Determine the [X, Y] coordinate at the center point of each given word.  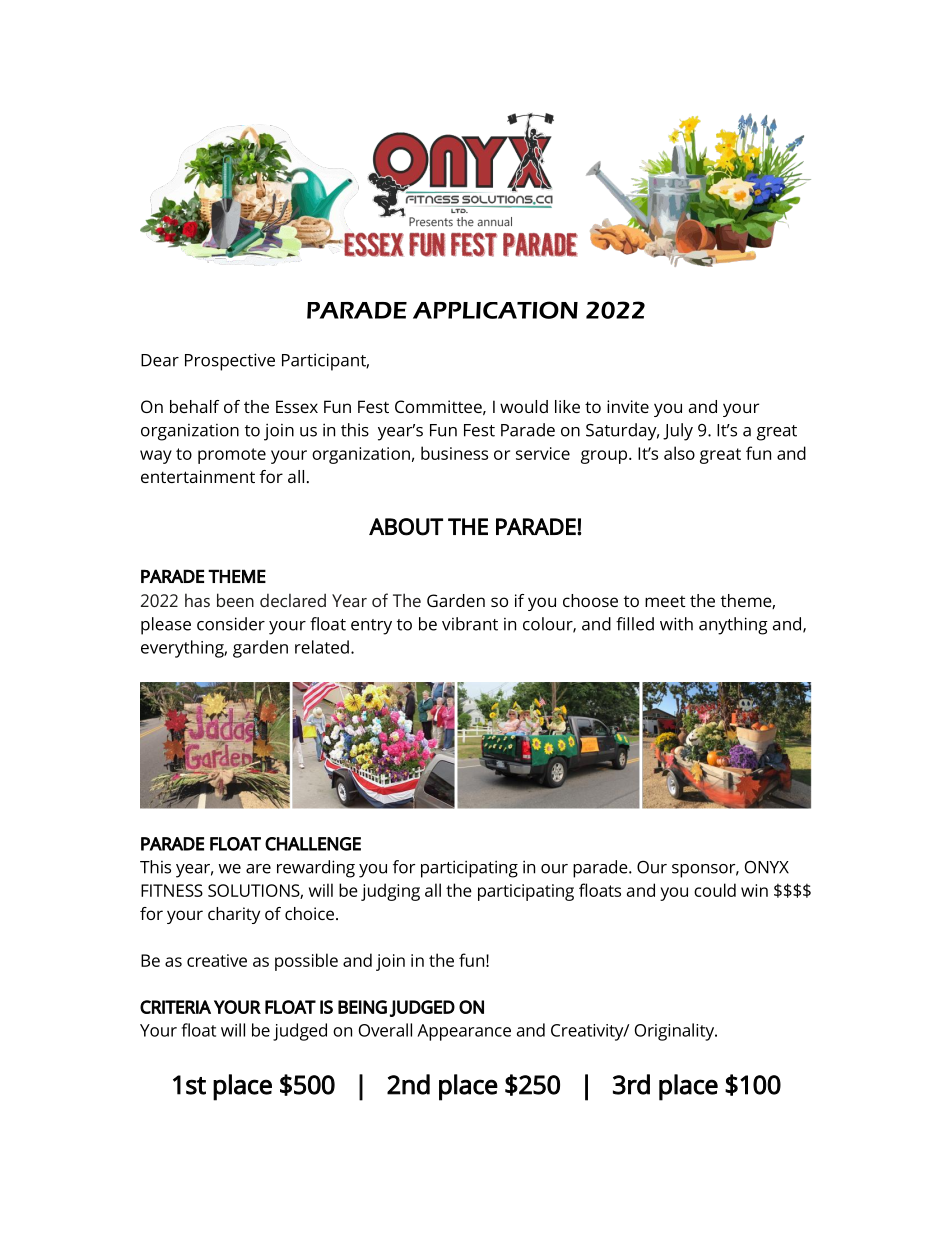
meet [665, 601]
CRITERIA [175, 1007]
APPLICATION [495, 310]
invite [628, 406]
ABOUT [406, 527]
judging [390, 892]
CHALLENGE [313, 844]
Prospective [230, 362]
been [235, 600]
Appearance [464, 1032]
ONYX [767, 867]
